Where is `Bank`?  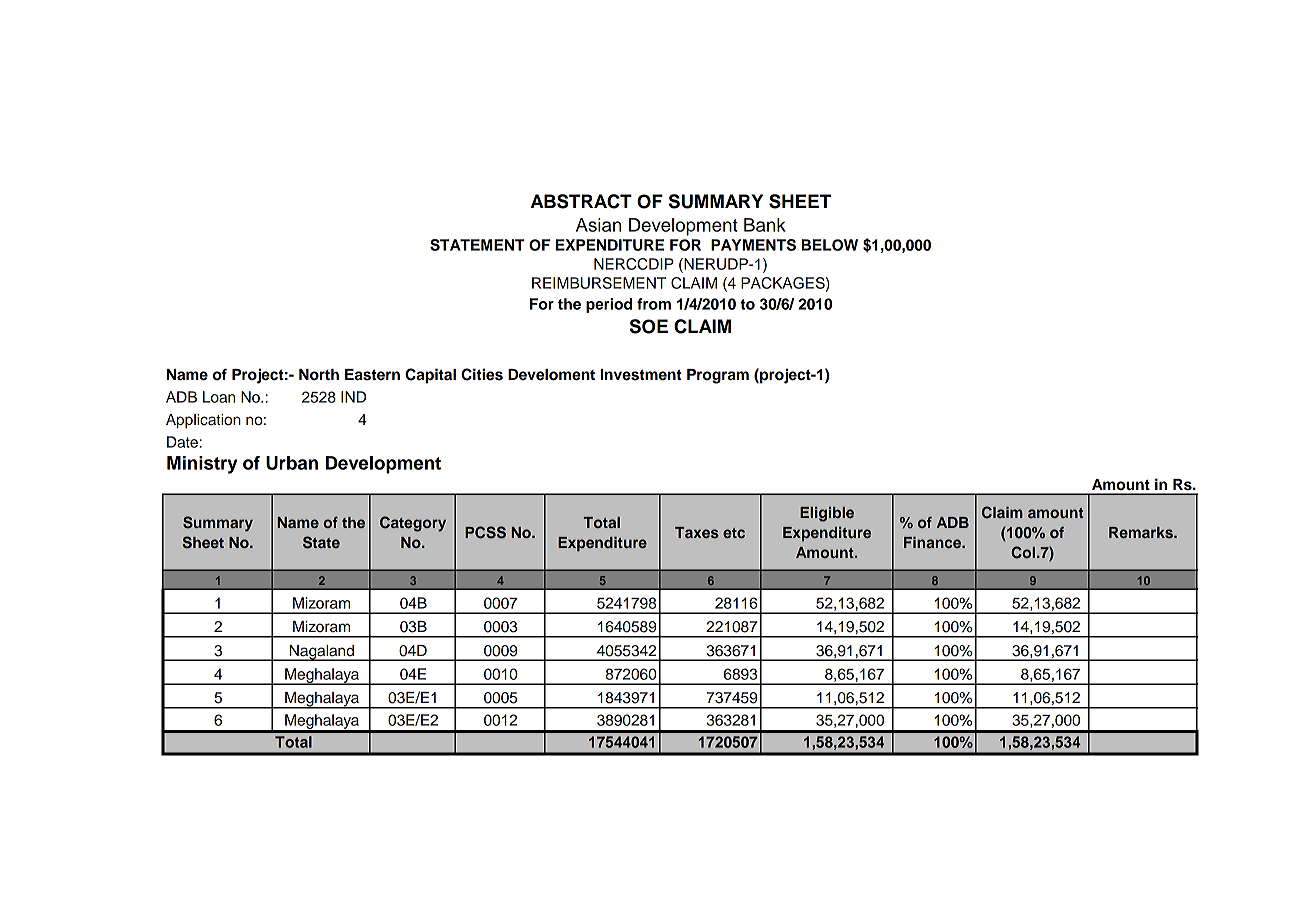 Bank is located at coordinates (765, 225).
